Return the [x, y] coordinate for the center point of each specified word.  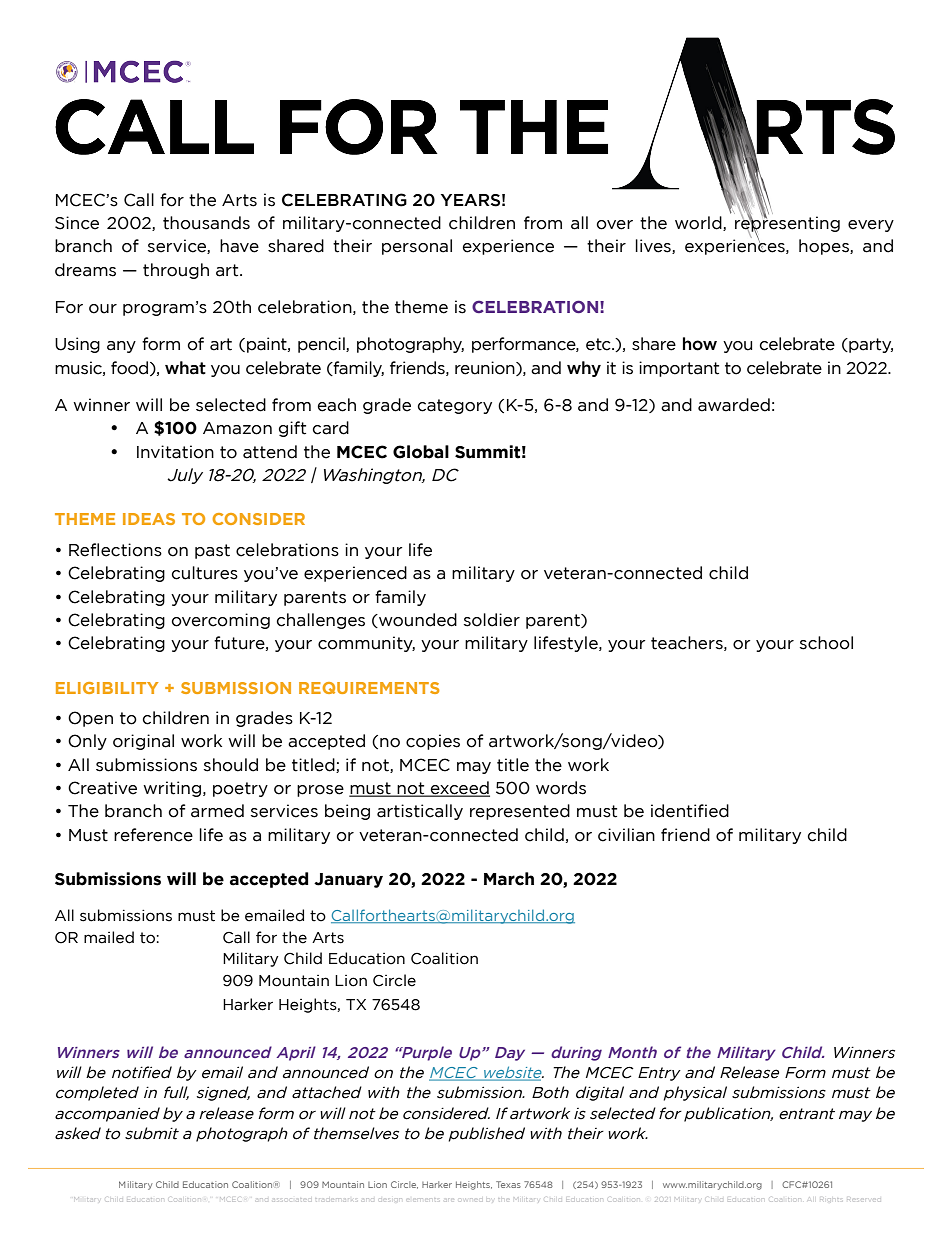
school [826, 643]
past [212, 551]
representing [787, 224]
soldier [492, 620]
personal [417, 247]
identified [690, 811]
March [509, 879]
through [176, 271]
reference [153, 835]
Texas [508, 1184]
